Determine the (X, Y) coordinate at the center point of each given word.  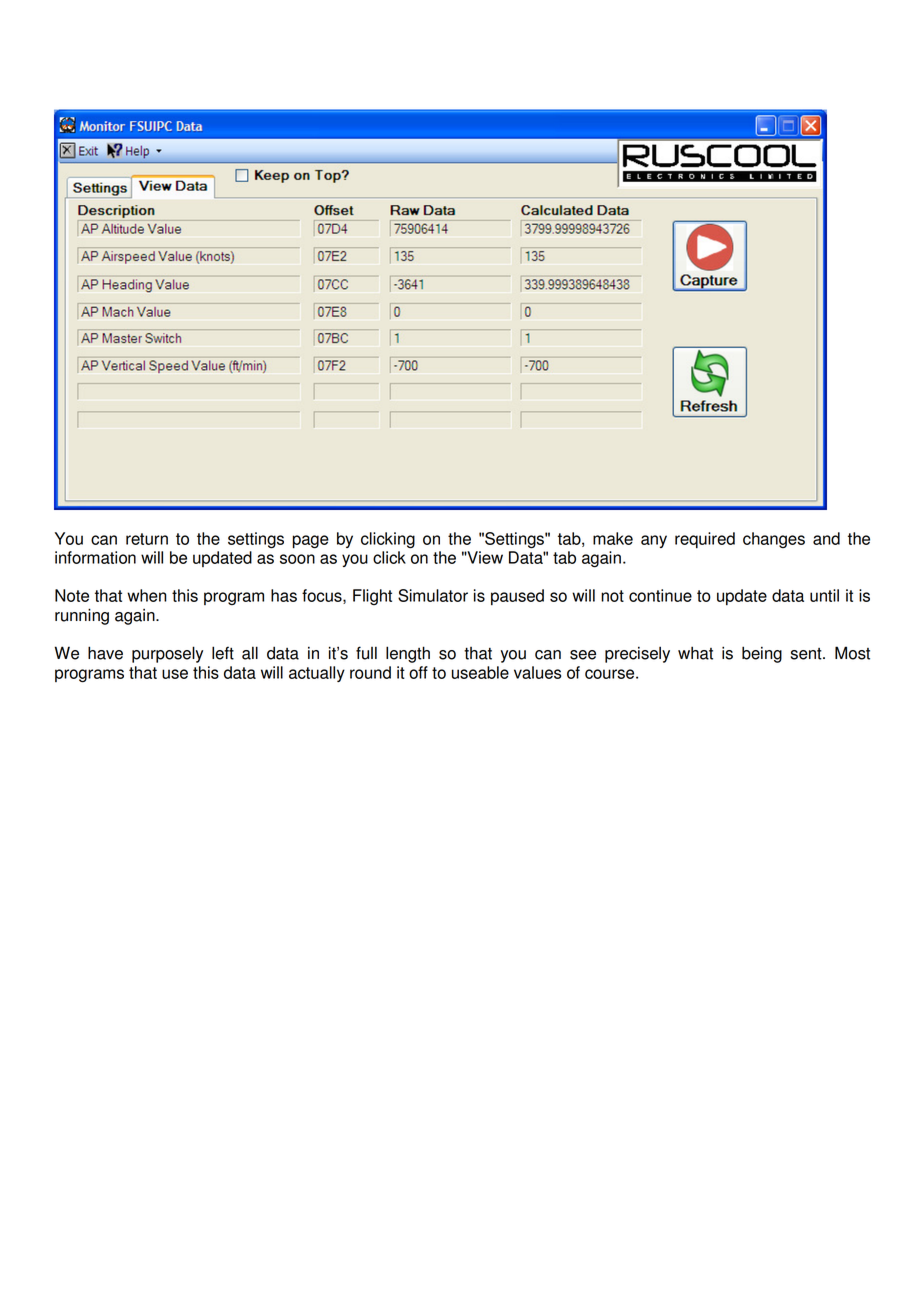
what (695, 653)
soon (297, 559)
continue (660, 595)
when (147, 595)
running (82, 616)
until (824, 595)
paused (517, 597)
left (223, 653)
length (408, 654)
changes (774, 540)
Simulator (433, 595)
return (147, 539)
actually (317, 674)
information (95, 557)
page (311, 542)
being (762, 654)
